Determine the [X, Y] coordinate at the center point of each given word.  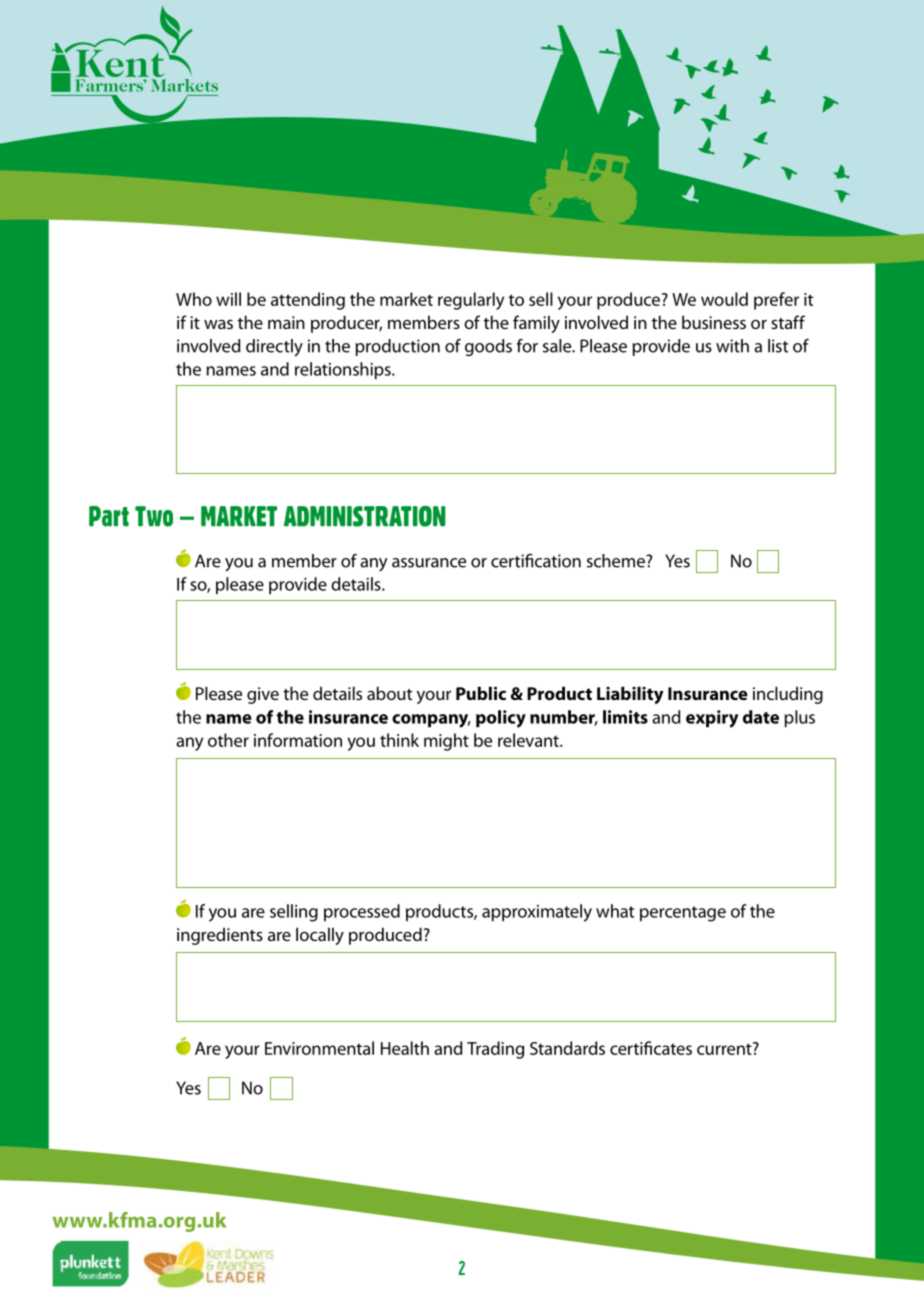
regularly [471, 301]
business [714, 322]
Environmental [319, 1048]
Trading [495, 1050]
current [725, 1048]
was [218, 324]
